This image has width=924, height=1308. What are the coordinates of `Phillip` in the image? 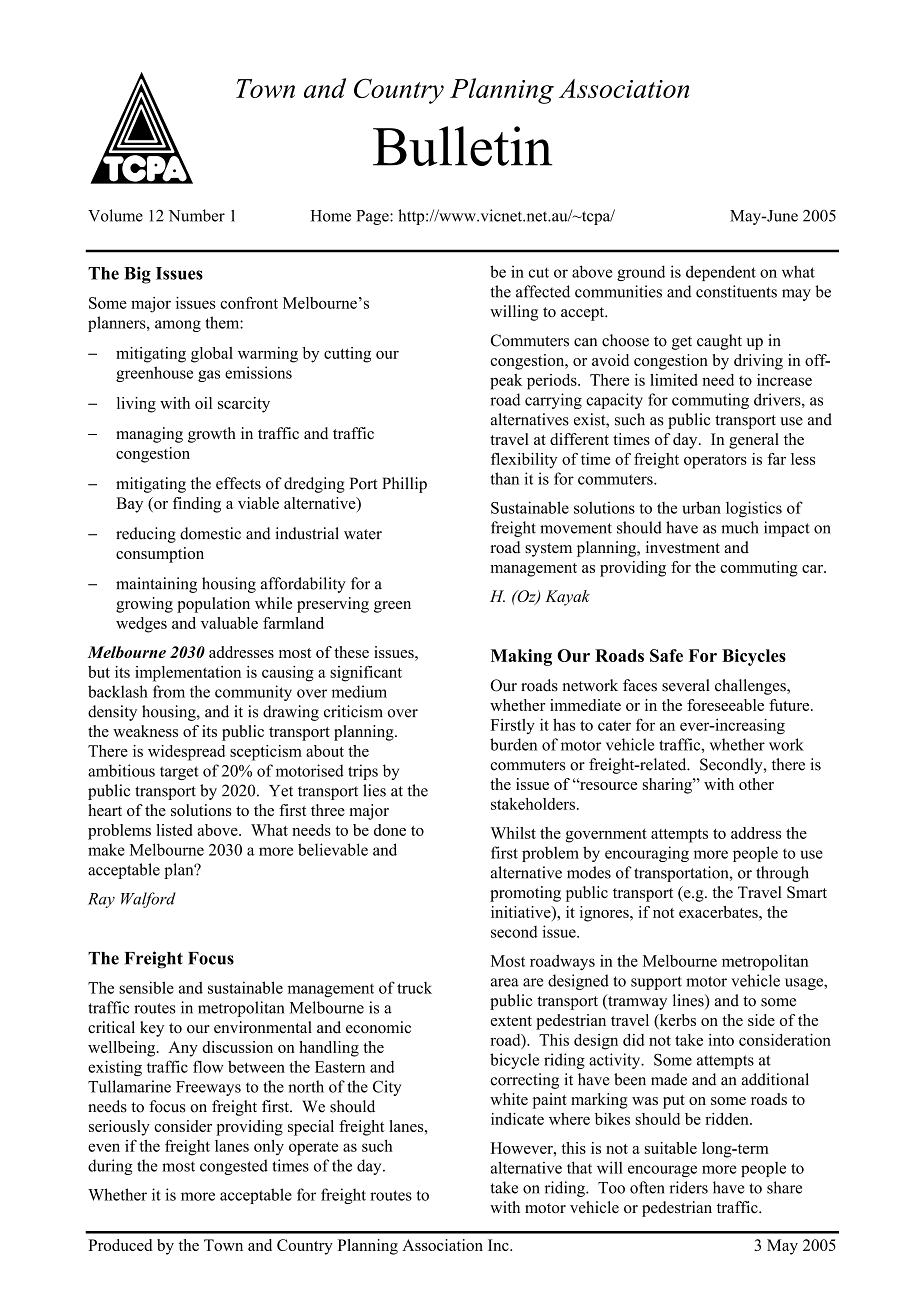 It's located at (404, 485).
